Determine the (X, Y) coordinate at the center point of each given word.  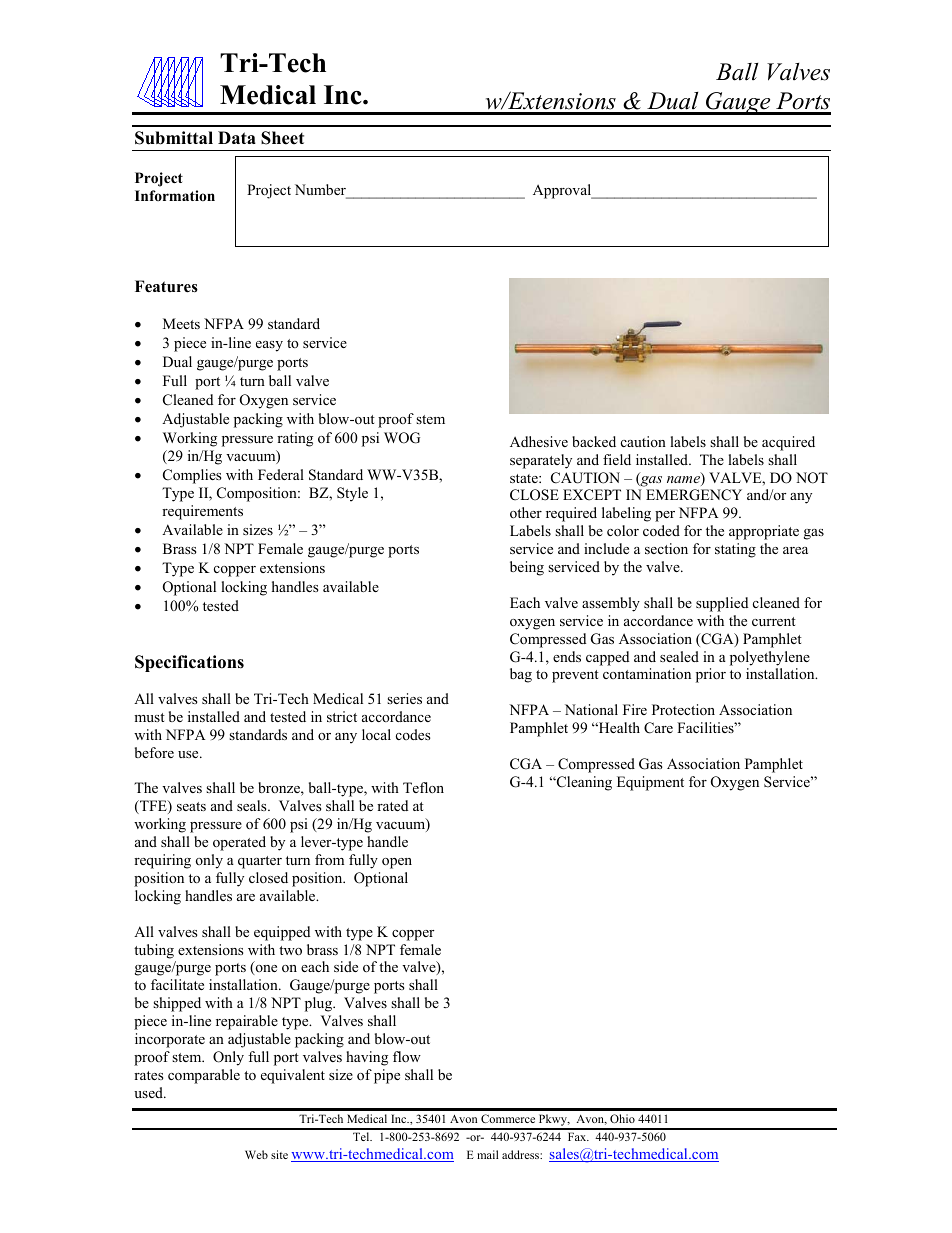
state (525, 478)
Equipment (650, 783)
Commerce (508, 1118)
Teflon (423, 787)
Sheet (282, 138)
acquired (788, 443)
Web (256, 1154)
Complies (192, 476)
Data (237, 137)
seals (253, 805)
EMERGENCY (694, 495)
